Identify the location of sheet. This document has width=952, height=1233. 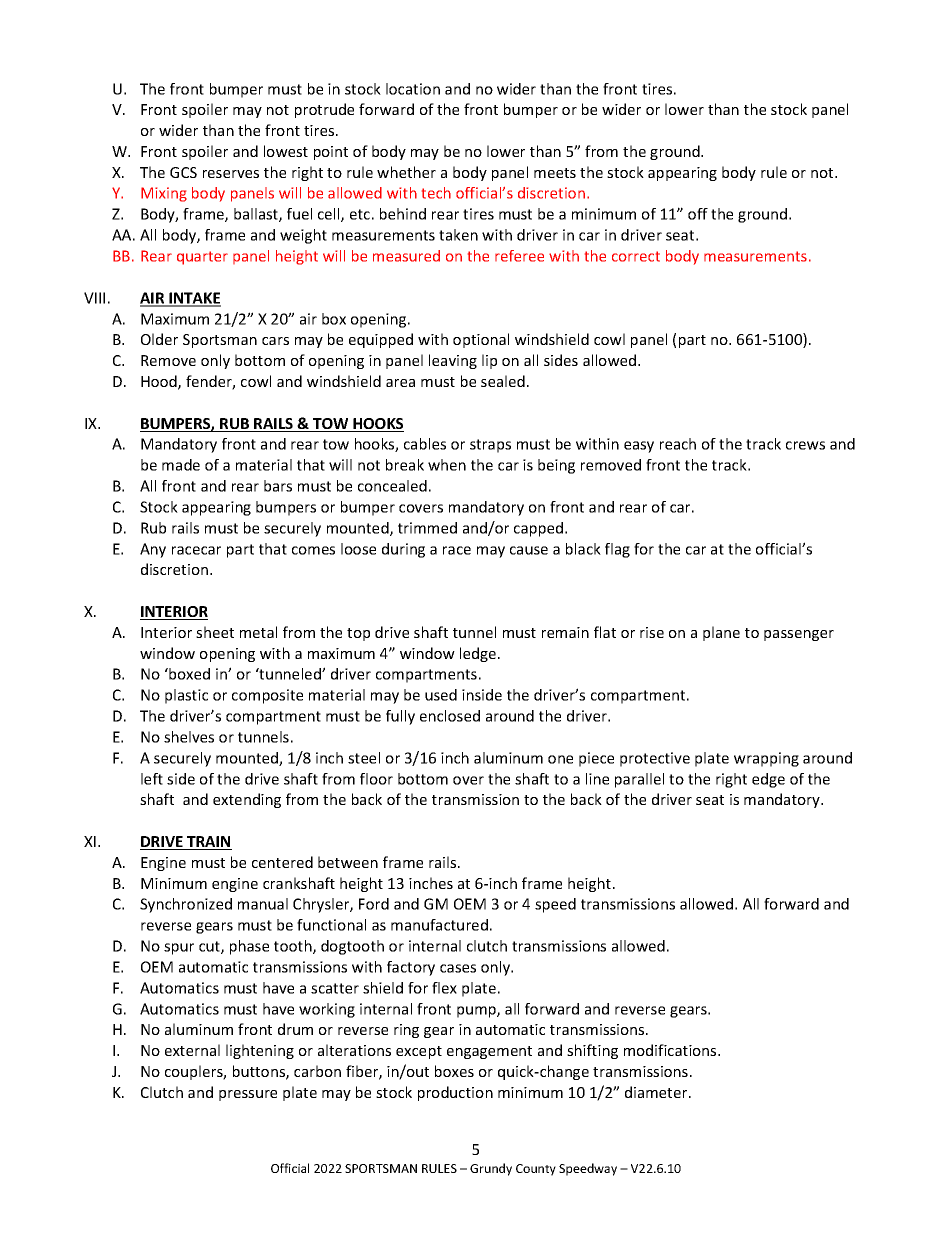
(215, 632).
